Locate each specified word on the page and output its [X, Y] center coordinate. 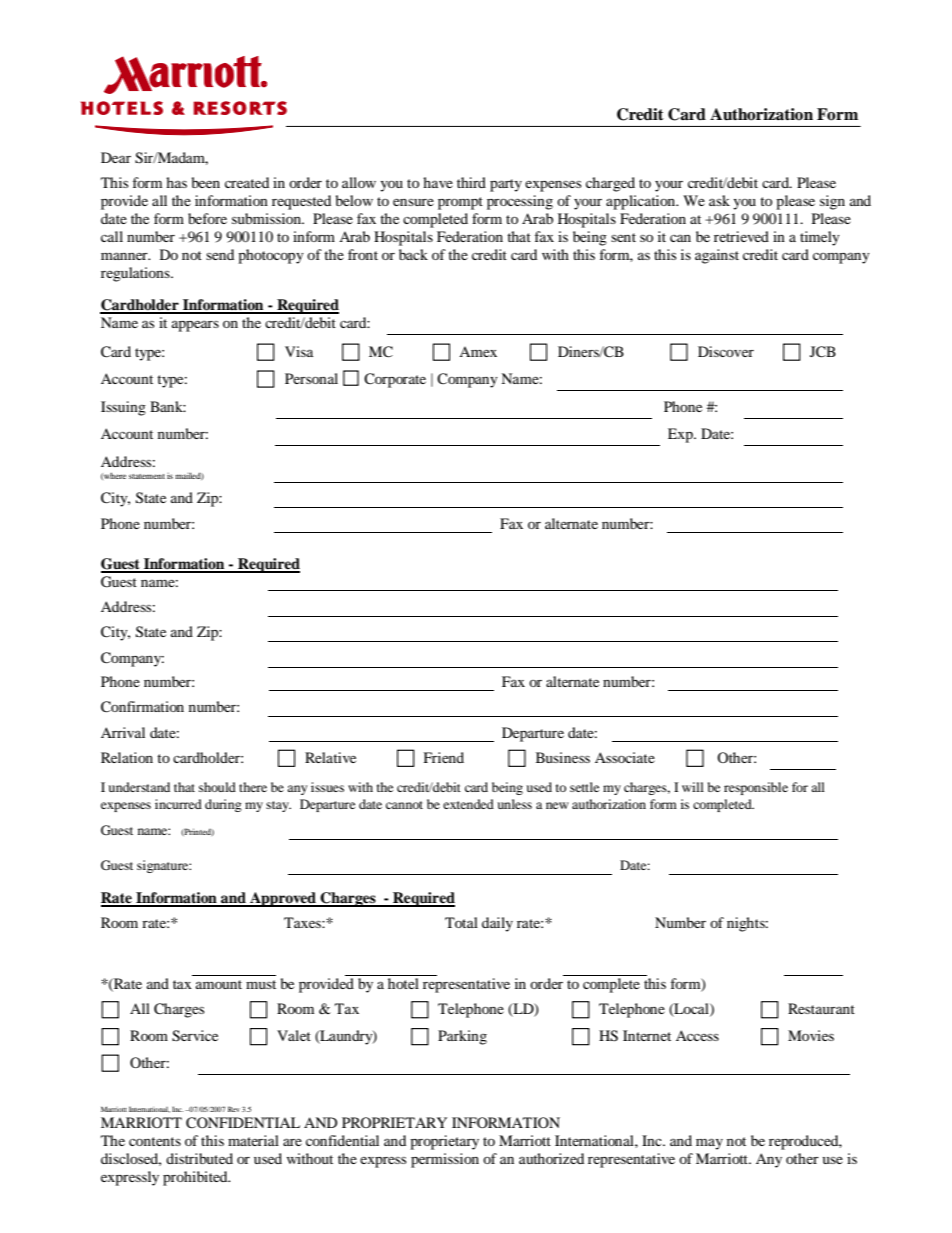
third [471, 182]
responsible [756, 788]
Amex [478, 351]
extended [468, 804]
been [206, 182]
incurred [178, 804]
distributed [199, 1158]
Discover [726, 351]
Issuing [123, 408]
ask [719, 200]
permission [445, 1160]
